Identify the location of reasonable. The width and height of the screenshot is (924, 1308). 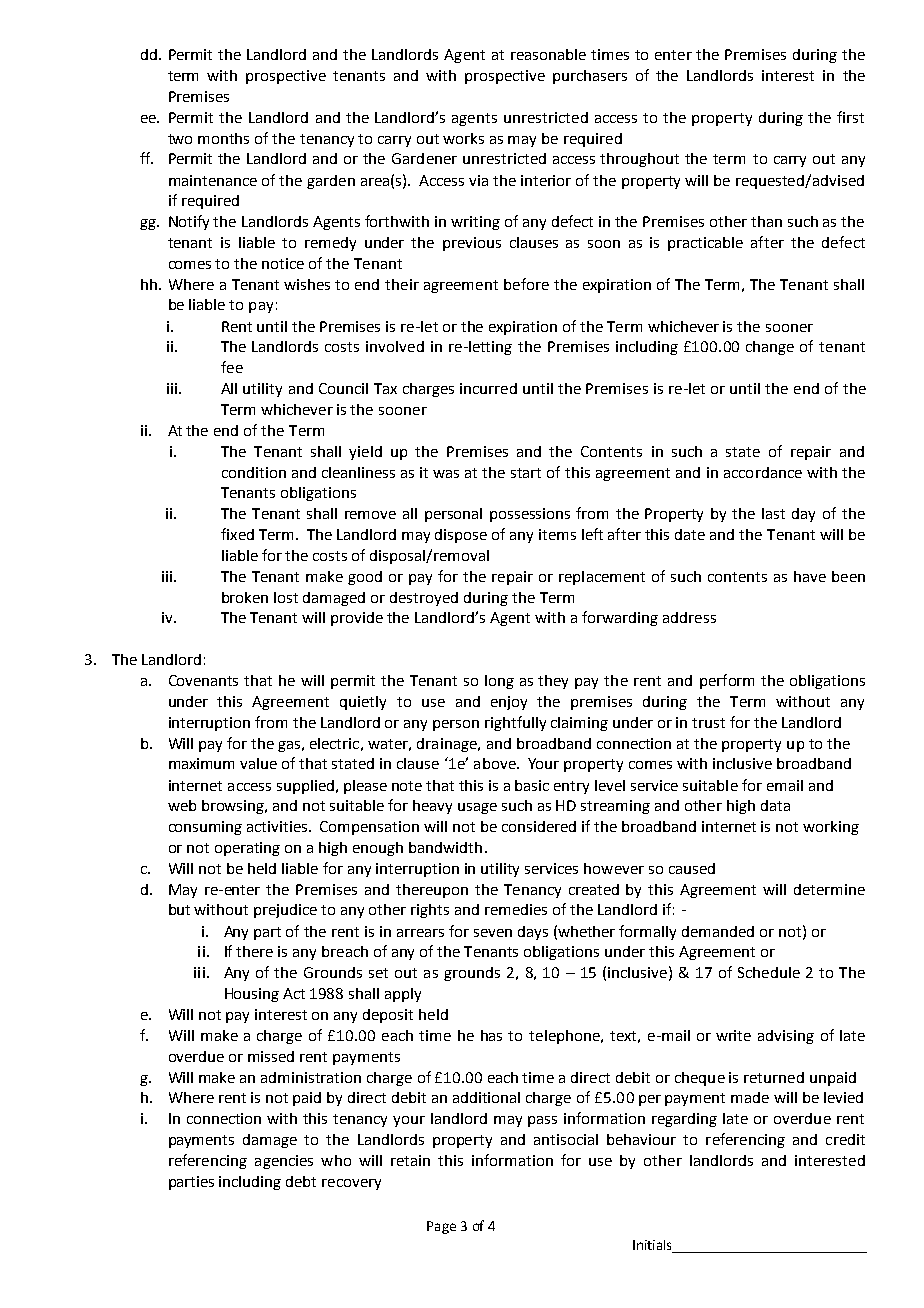
(548, 54).
